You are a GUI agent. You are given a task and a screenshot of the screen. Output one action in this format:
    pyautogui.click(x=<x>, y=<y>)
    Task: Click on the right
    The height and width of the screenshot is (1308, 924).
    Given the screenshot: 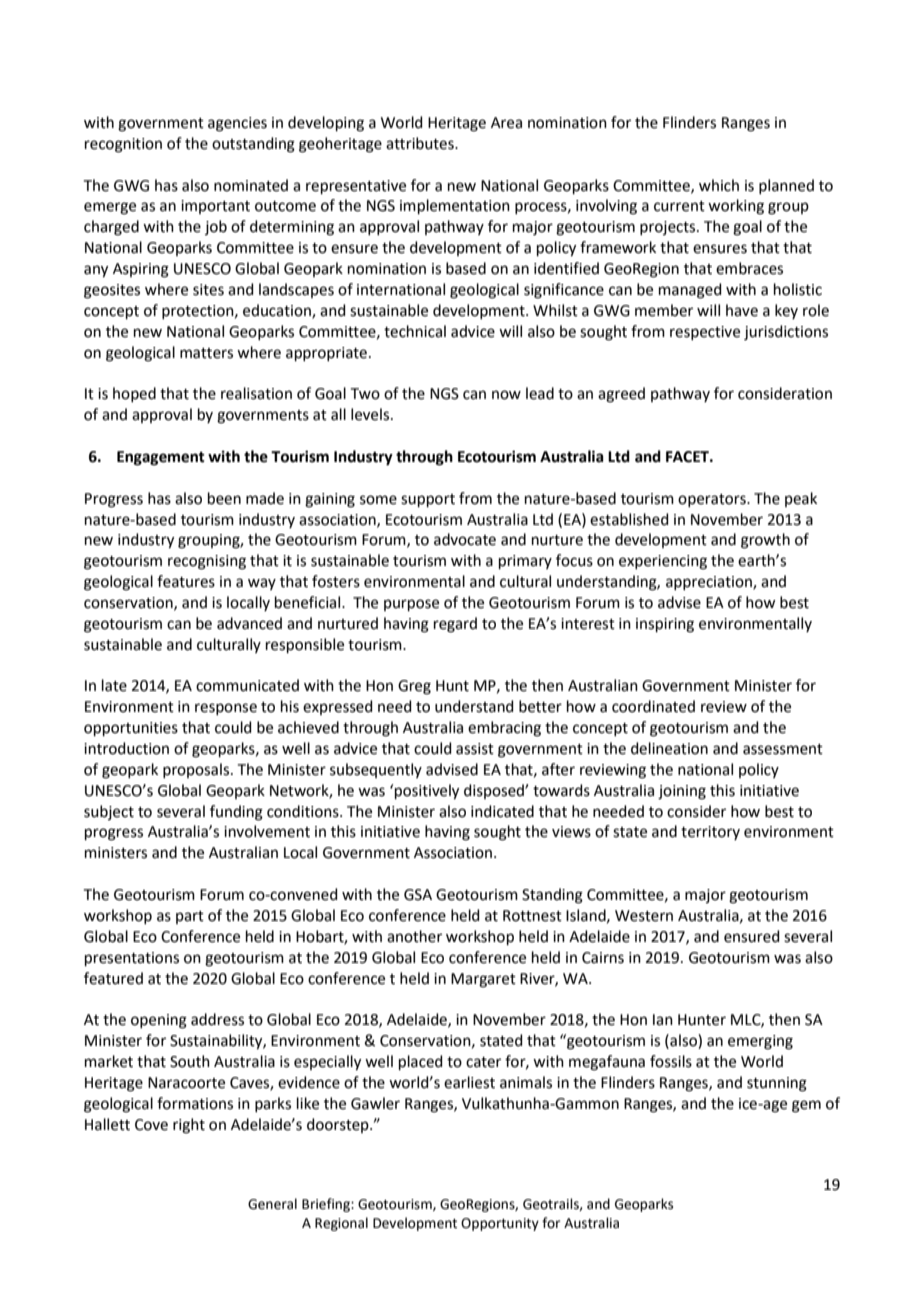 What is the action you would take?
    pyautogui.click(x=189, y=1126)
